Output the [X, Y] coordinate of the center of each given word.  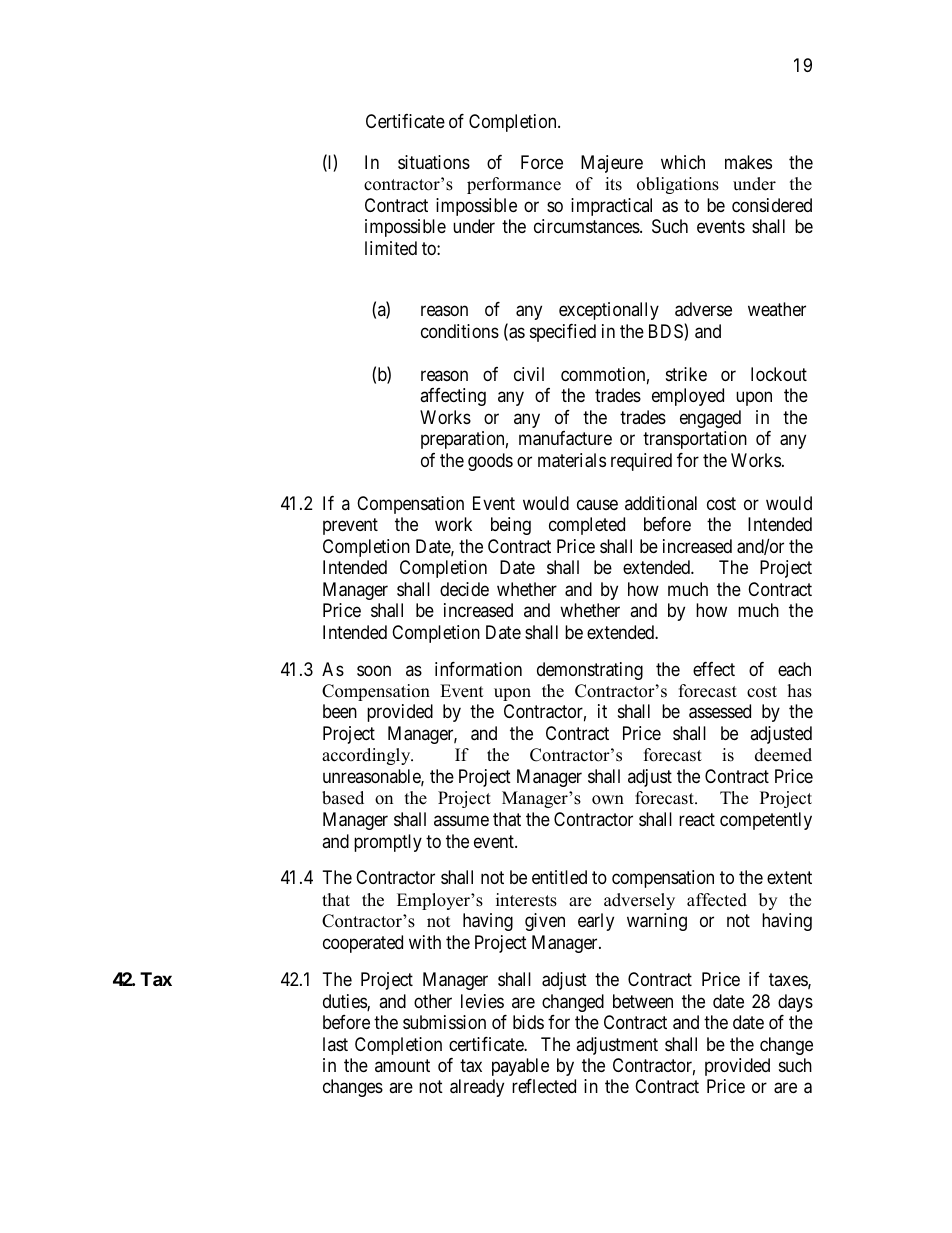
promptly [388, 843]
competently [766, 821]
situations [434, 162]
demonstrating [590, 671]
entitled [559, 877]
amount [402, 1065]
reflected [544, 1086]
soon [374, 670]
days [795, 1003]
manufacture [565, 438]
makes [748, 162]
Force [542, 162]
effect [714, 669]
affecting [453, 397]
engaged [710, 419]
